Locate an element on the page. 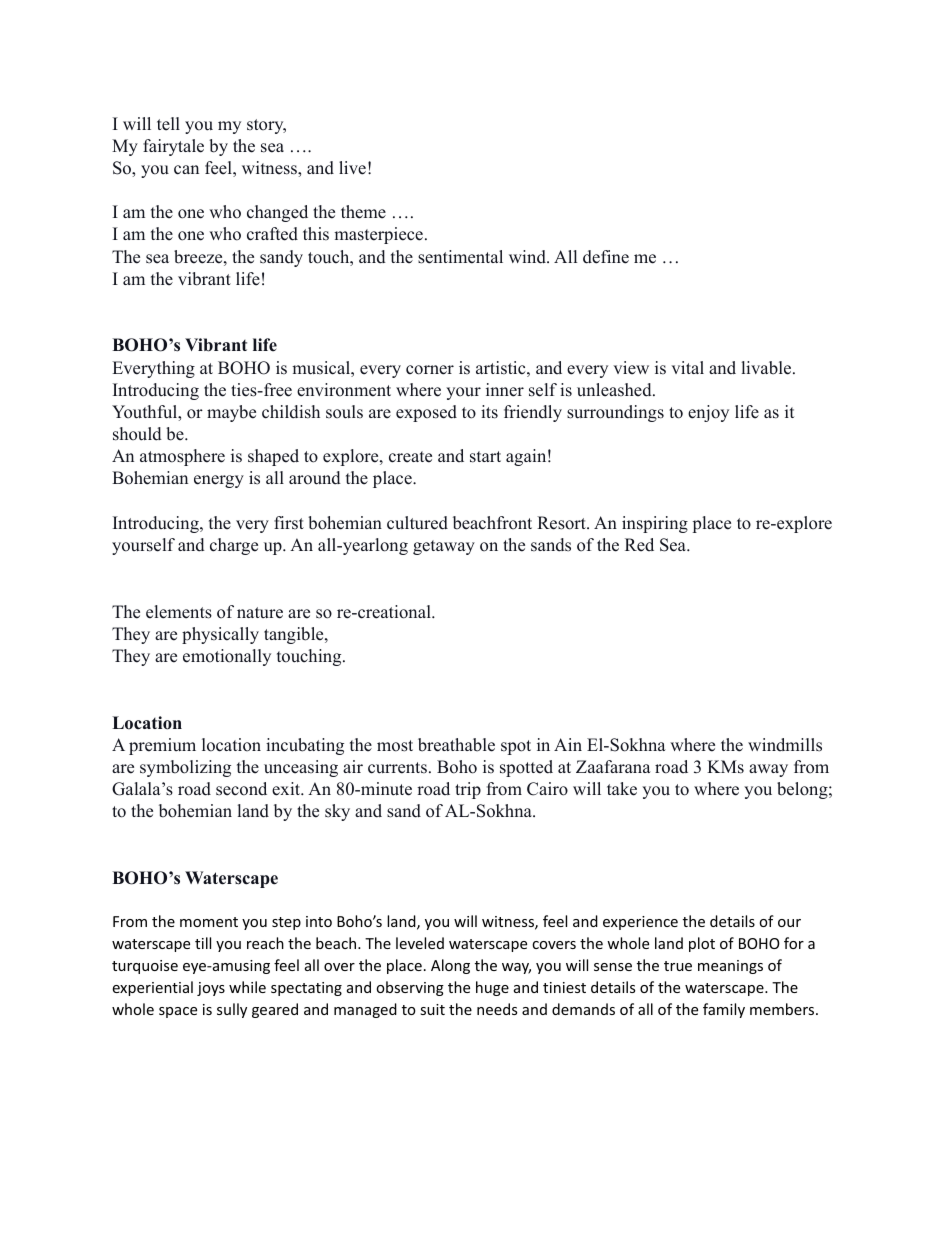 The image size is (952, 1233). joys is located at coordinates (211, 989).
